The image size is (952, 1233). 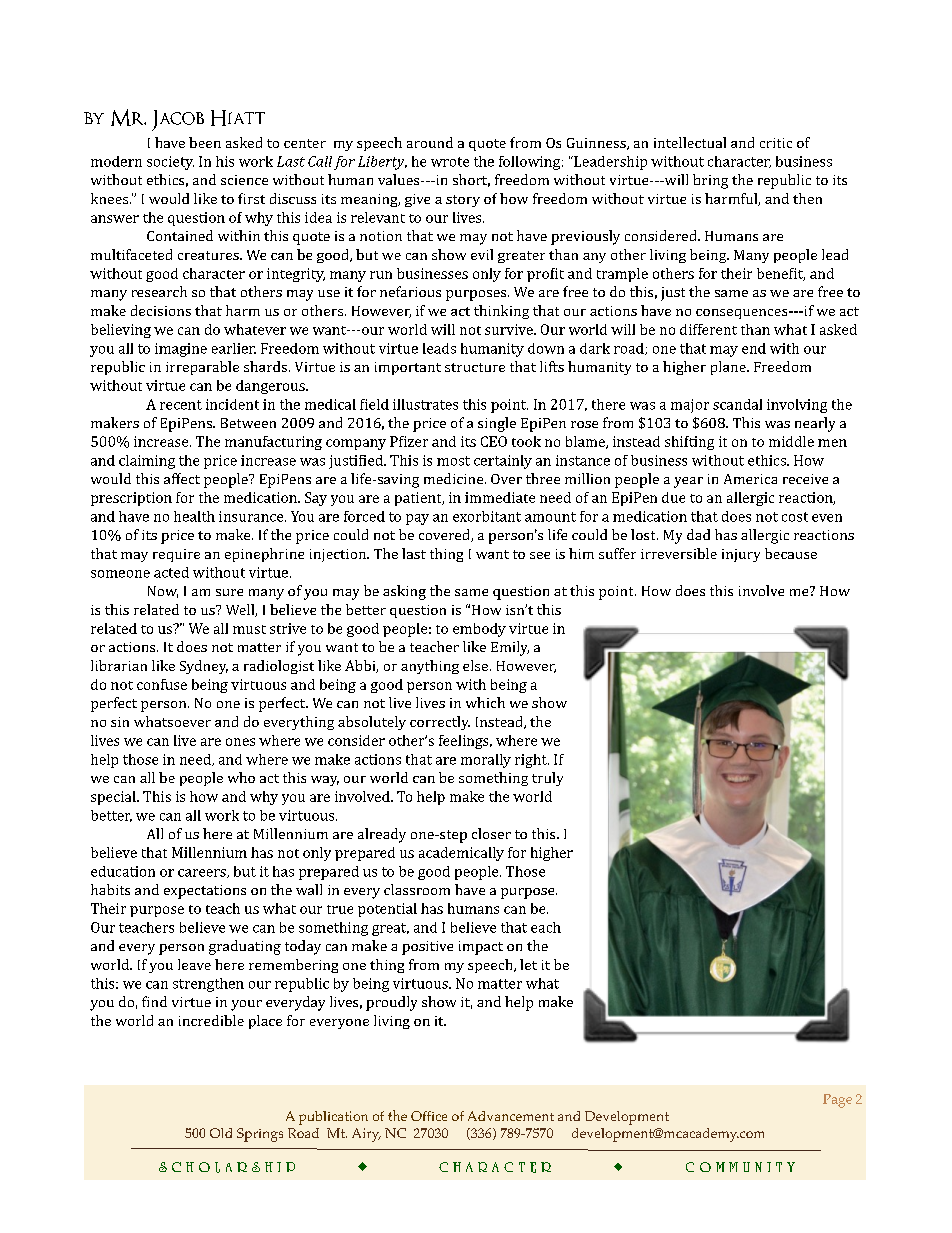 I want to click on Old, so click(x=221, y=1133).
